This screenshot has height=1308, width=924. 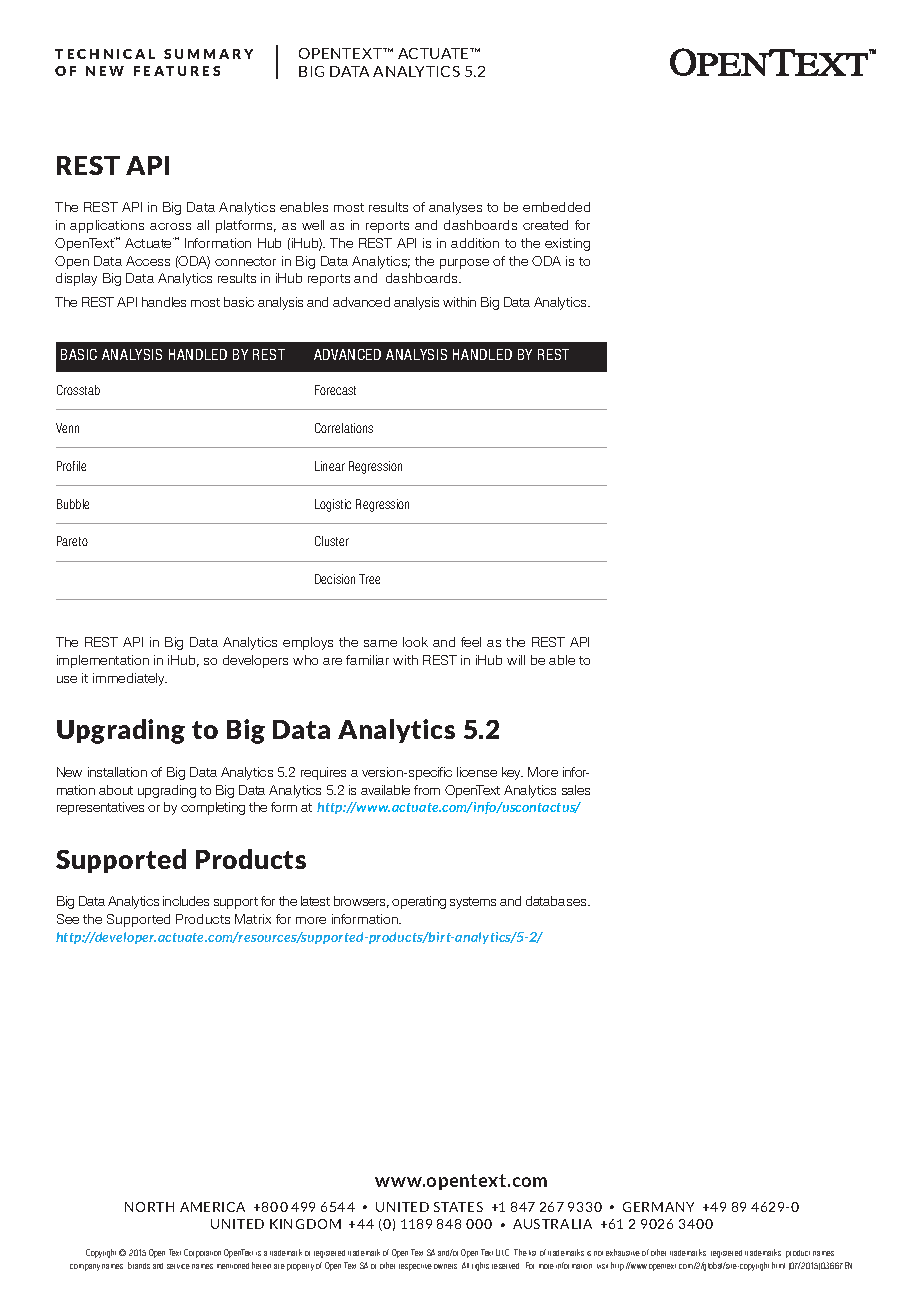 What do you see at coordinates (72, 541) in the screenshot?
I see `Pareto` at bounding box center [72, 541].
